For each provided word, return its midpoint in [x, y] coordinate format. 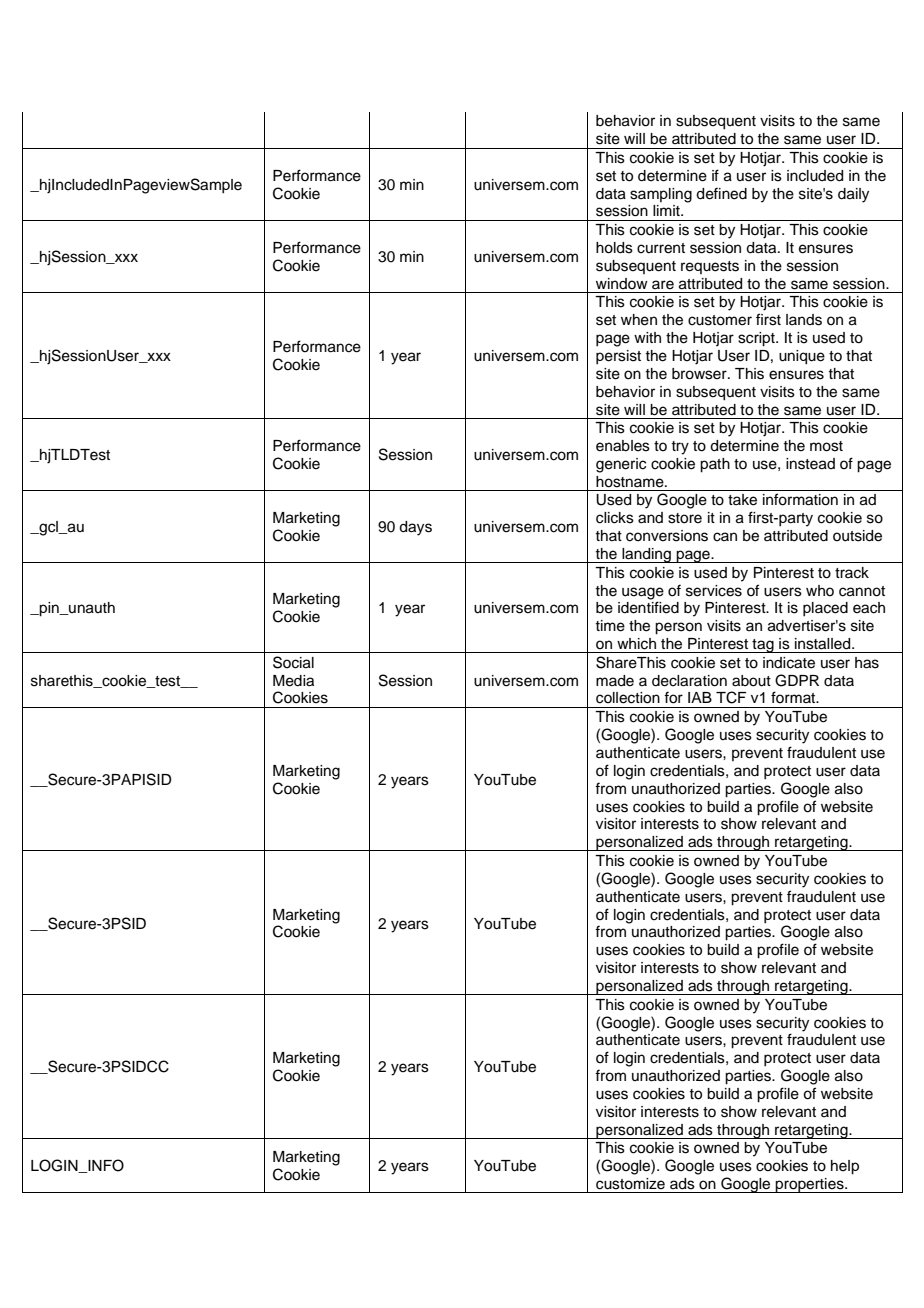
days [415, 528]
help [845, 1167]
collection [628, 698]
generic [621, 465]
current [661, 248]
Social [293, 662]
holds [614, 248]
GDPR [797, 680]
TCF [731, 697]
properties [810, 1185]
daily [853, 195]
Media [293, 681]
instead [810, 464]
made [615, 681]
